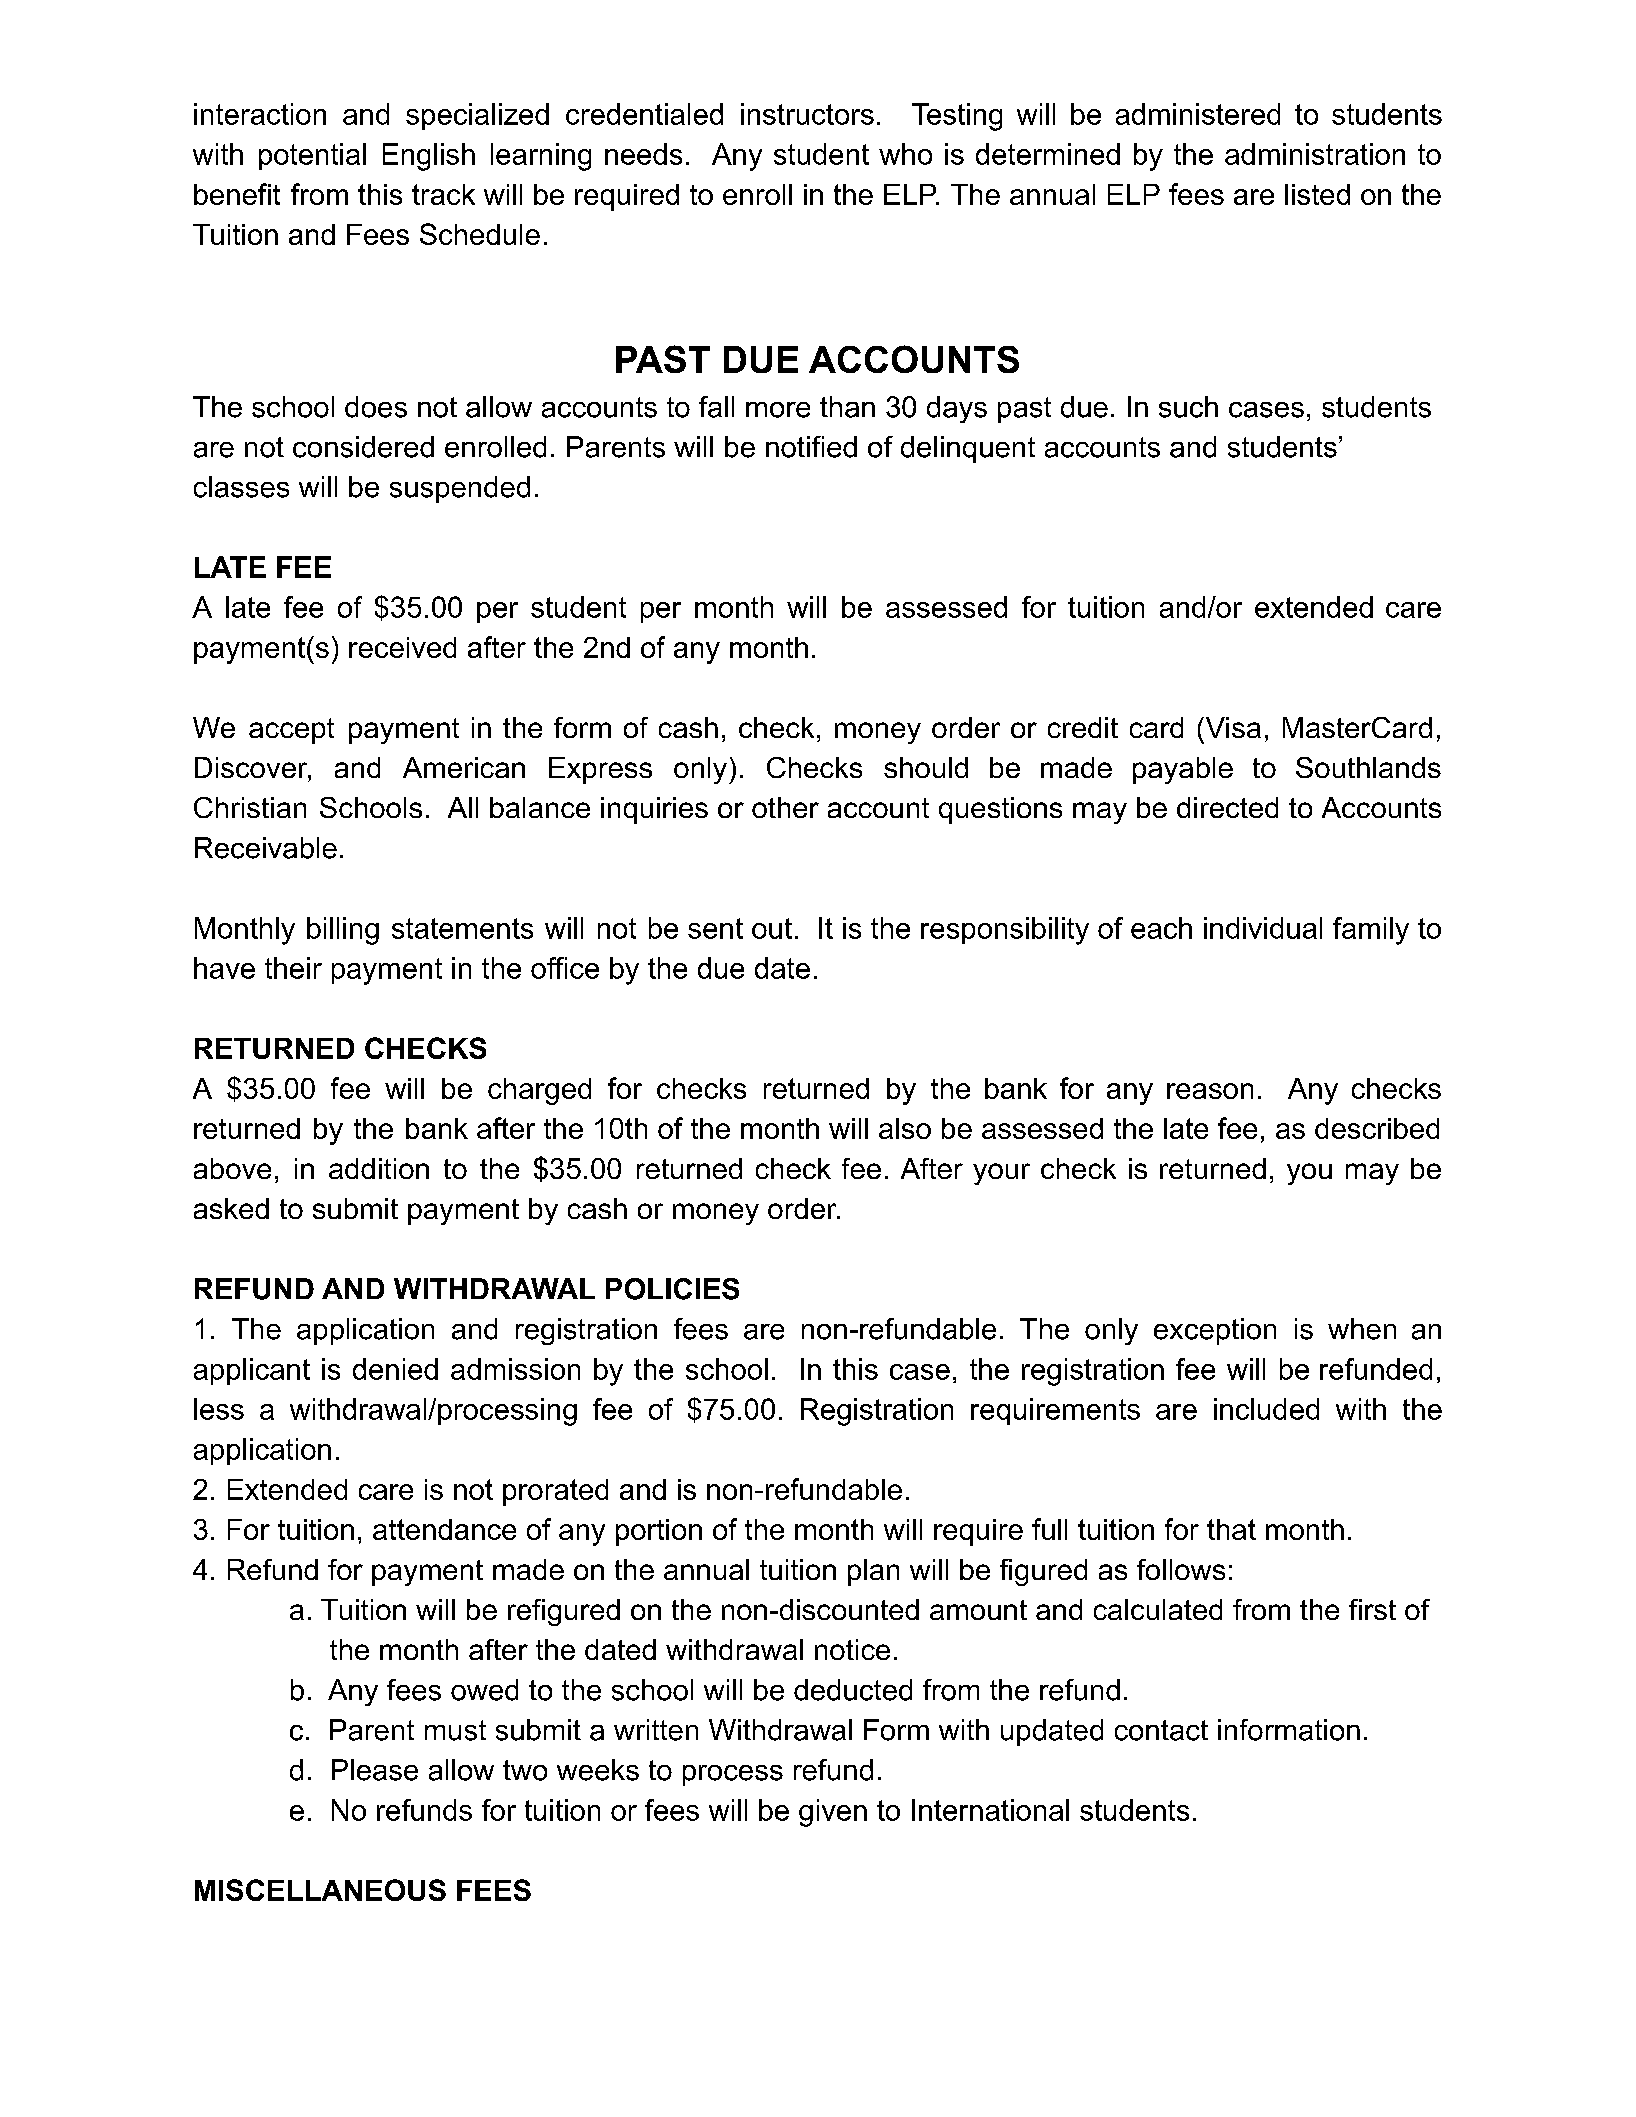  What do you see at coordinates (807, 114) in the image?
I see `instructors` at bounding box center [807, 114].
